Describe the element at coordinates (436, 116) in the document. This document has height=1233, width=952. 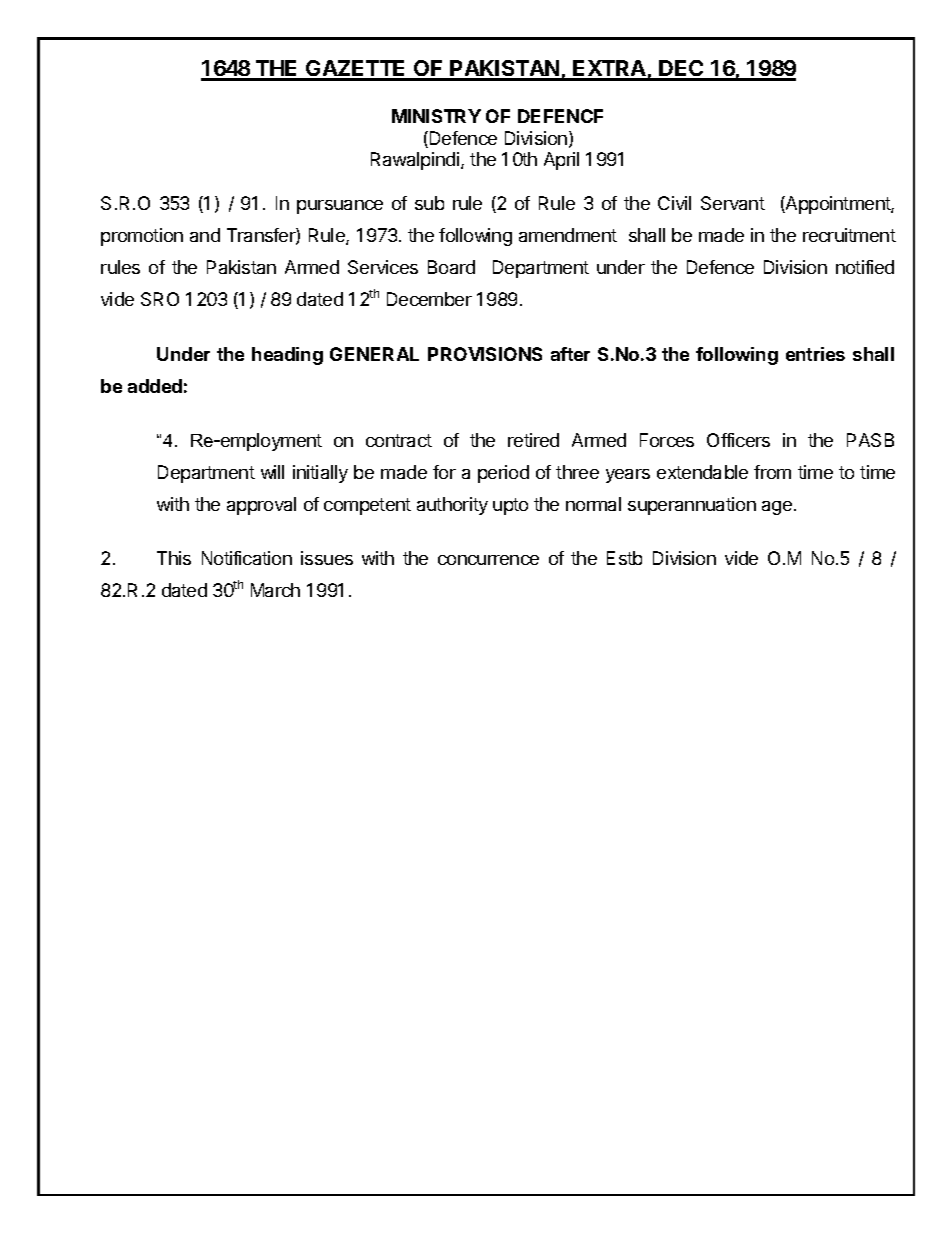
I see `MINISTRY` at that location.
